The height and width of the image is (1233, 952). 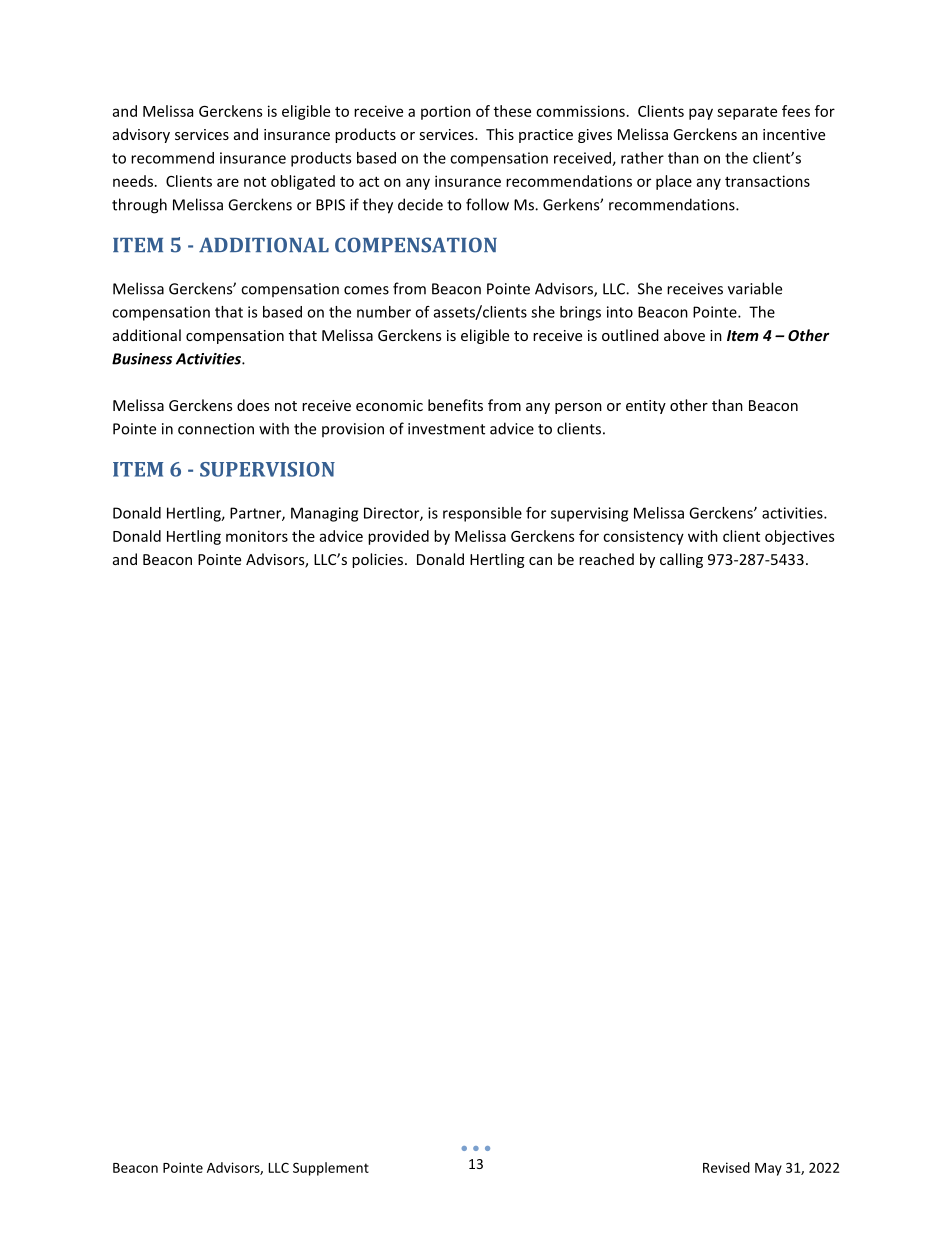 I want to click on pay, so click(x=701, y=114).
